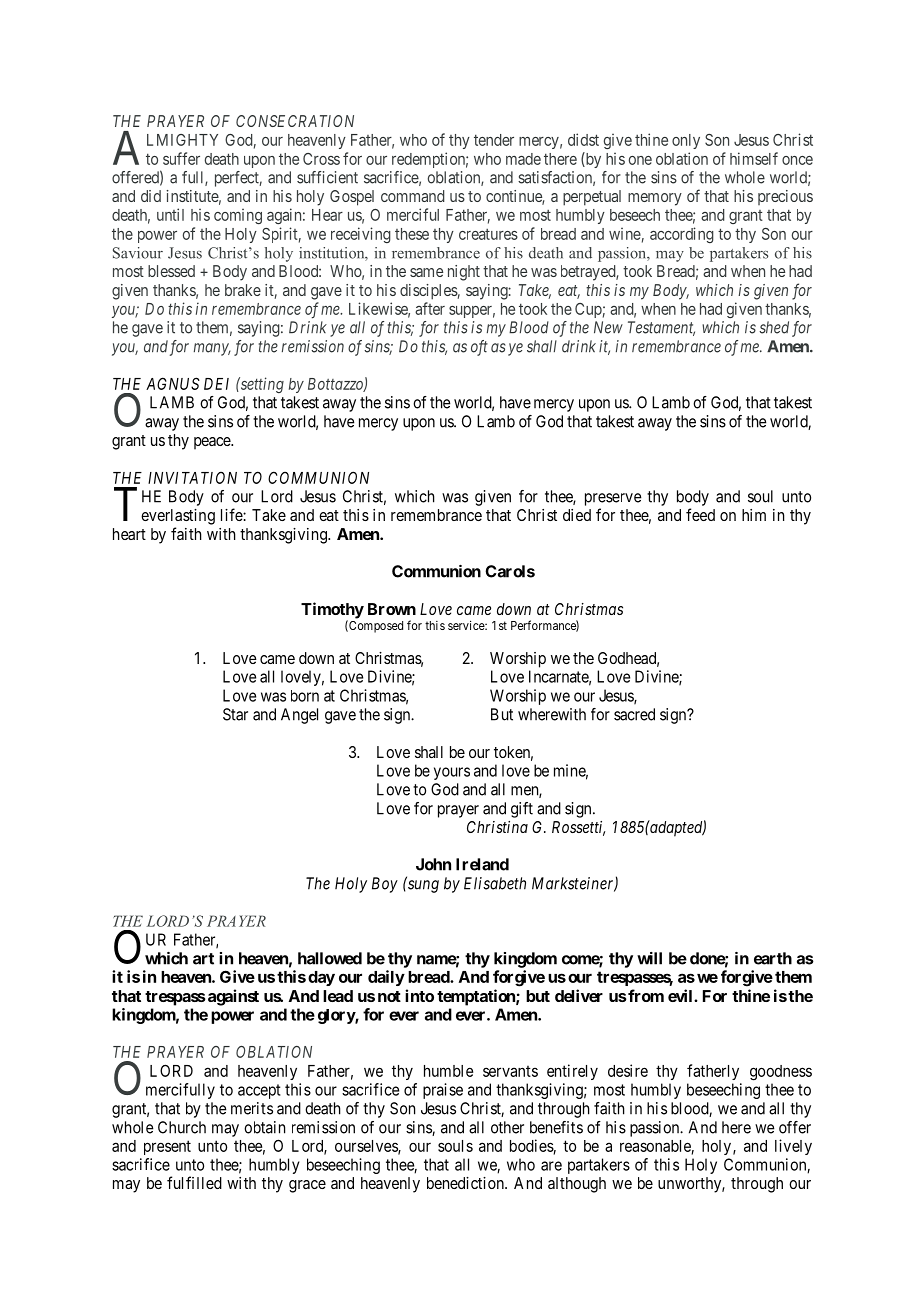 This screenshot has width=924, height=1308. What do you see at coordinates (181, 158) in the screenshot?
I see `suffer` at bounding box center [181, 158].
